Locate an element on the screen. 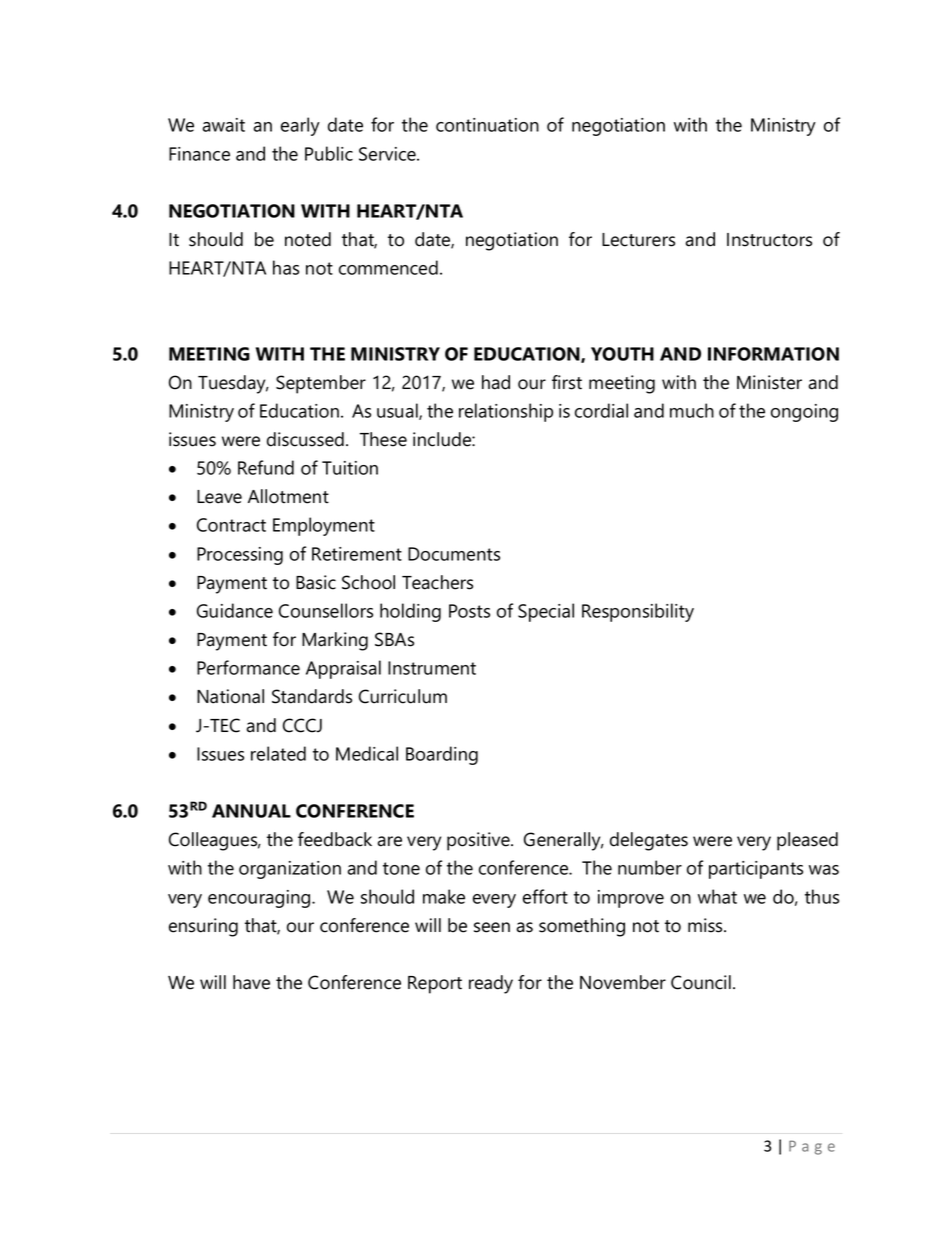 The width and height of the screenshot is (952, 1233). Instructors is located at coordinates (769, 240).
